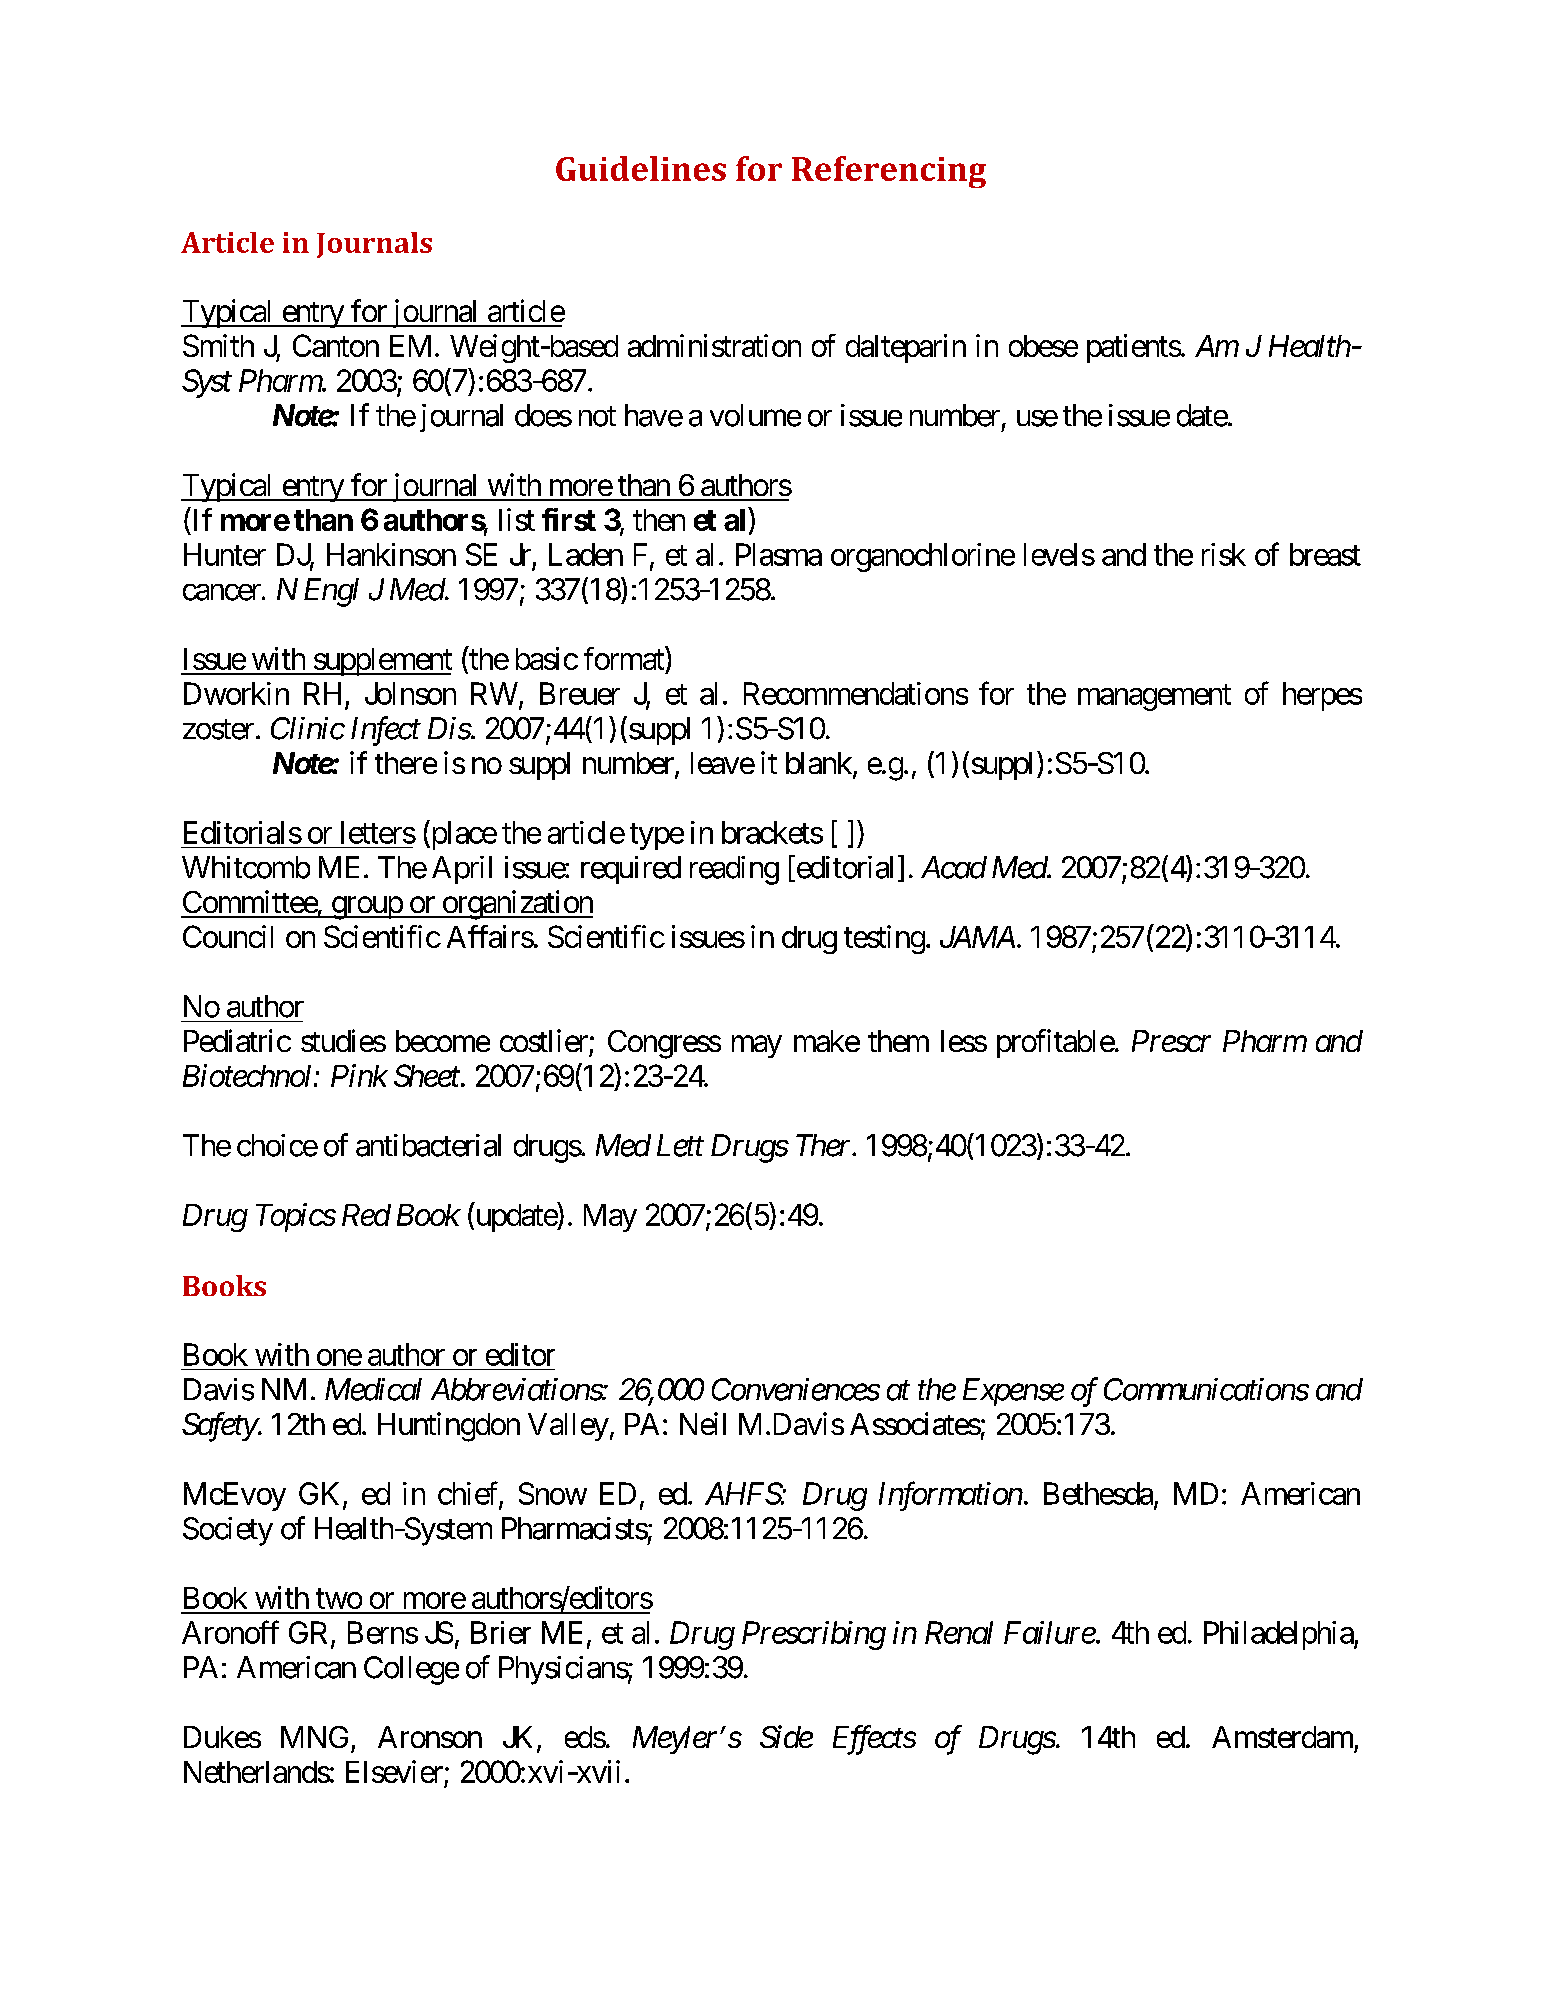 Image resolution: width=1541 pixels, height=1995 pixels. Describe the element at coordinates (1282, 1737) in the screenshot. I see `Amsterdam` at that location.
